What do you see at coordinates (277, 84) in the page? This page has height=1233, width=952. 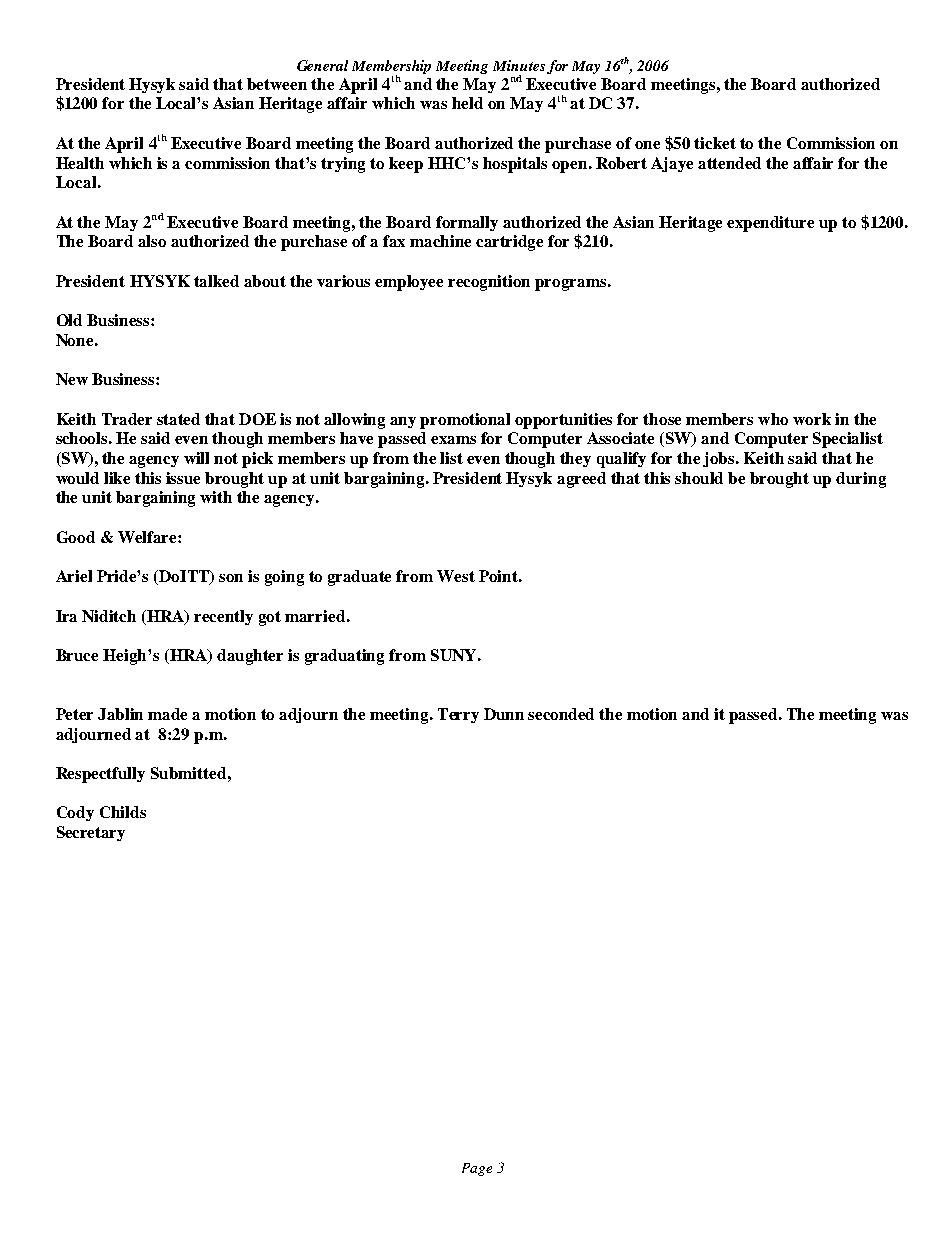 I see `between` at bounding box center [277, 84].
